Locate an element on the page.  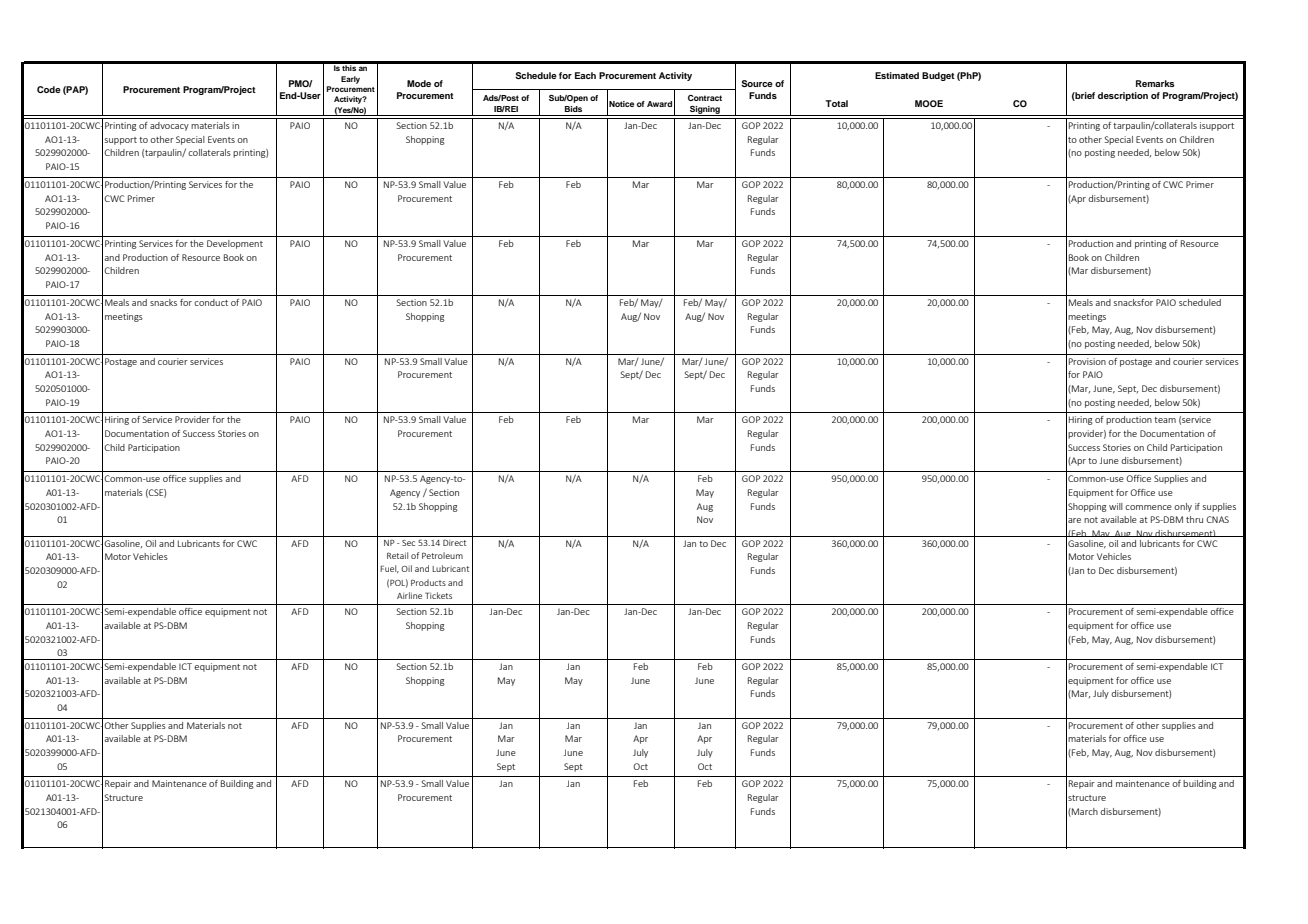
Signing is located at coordinates (705, 111).
